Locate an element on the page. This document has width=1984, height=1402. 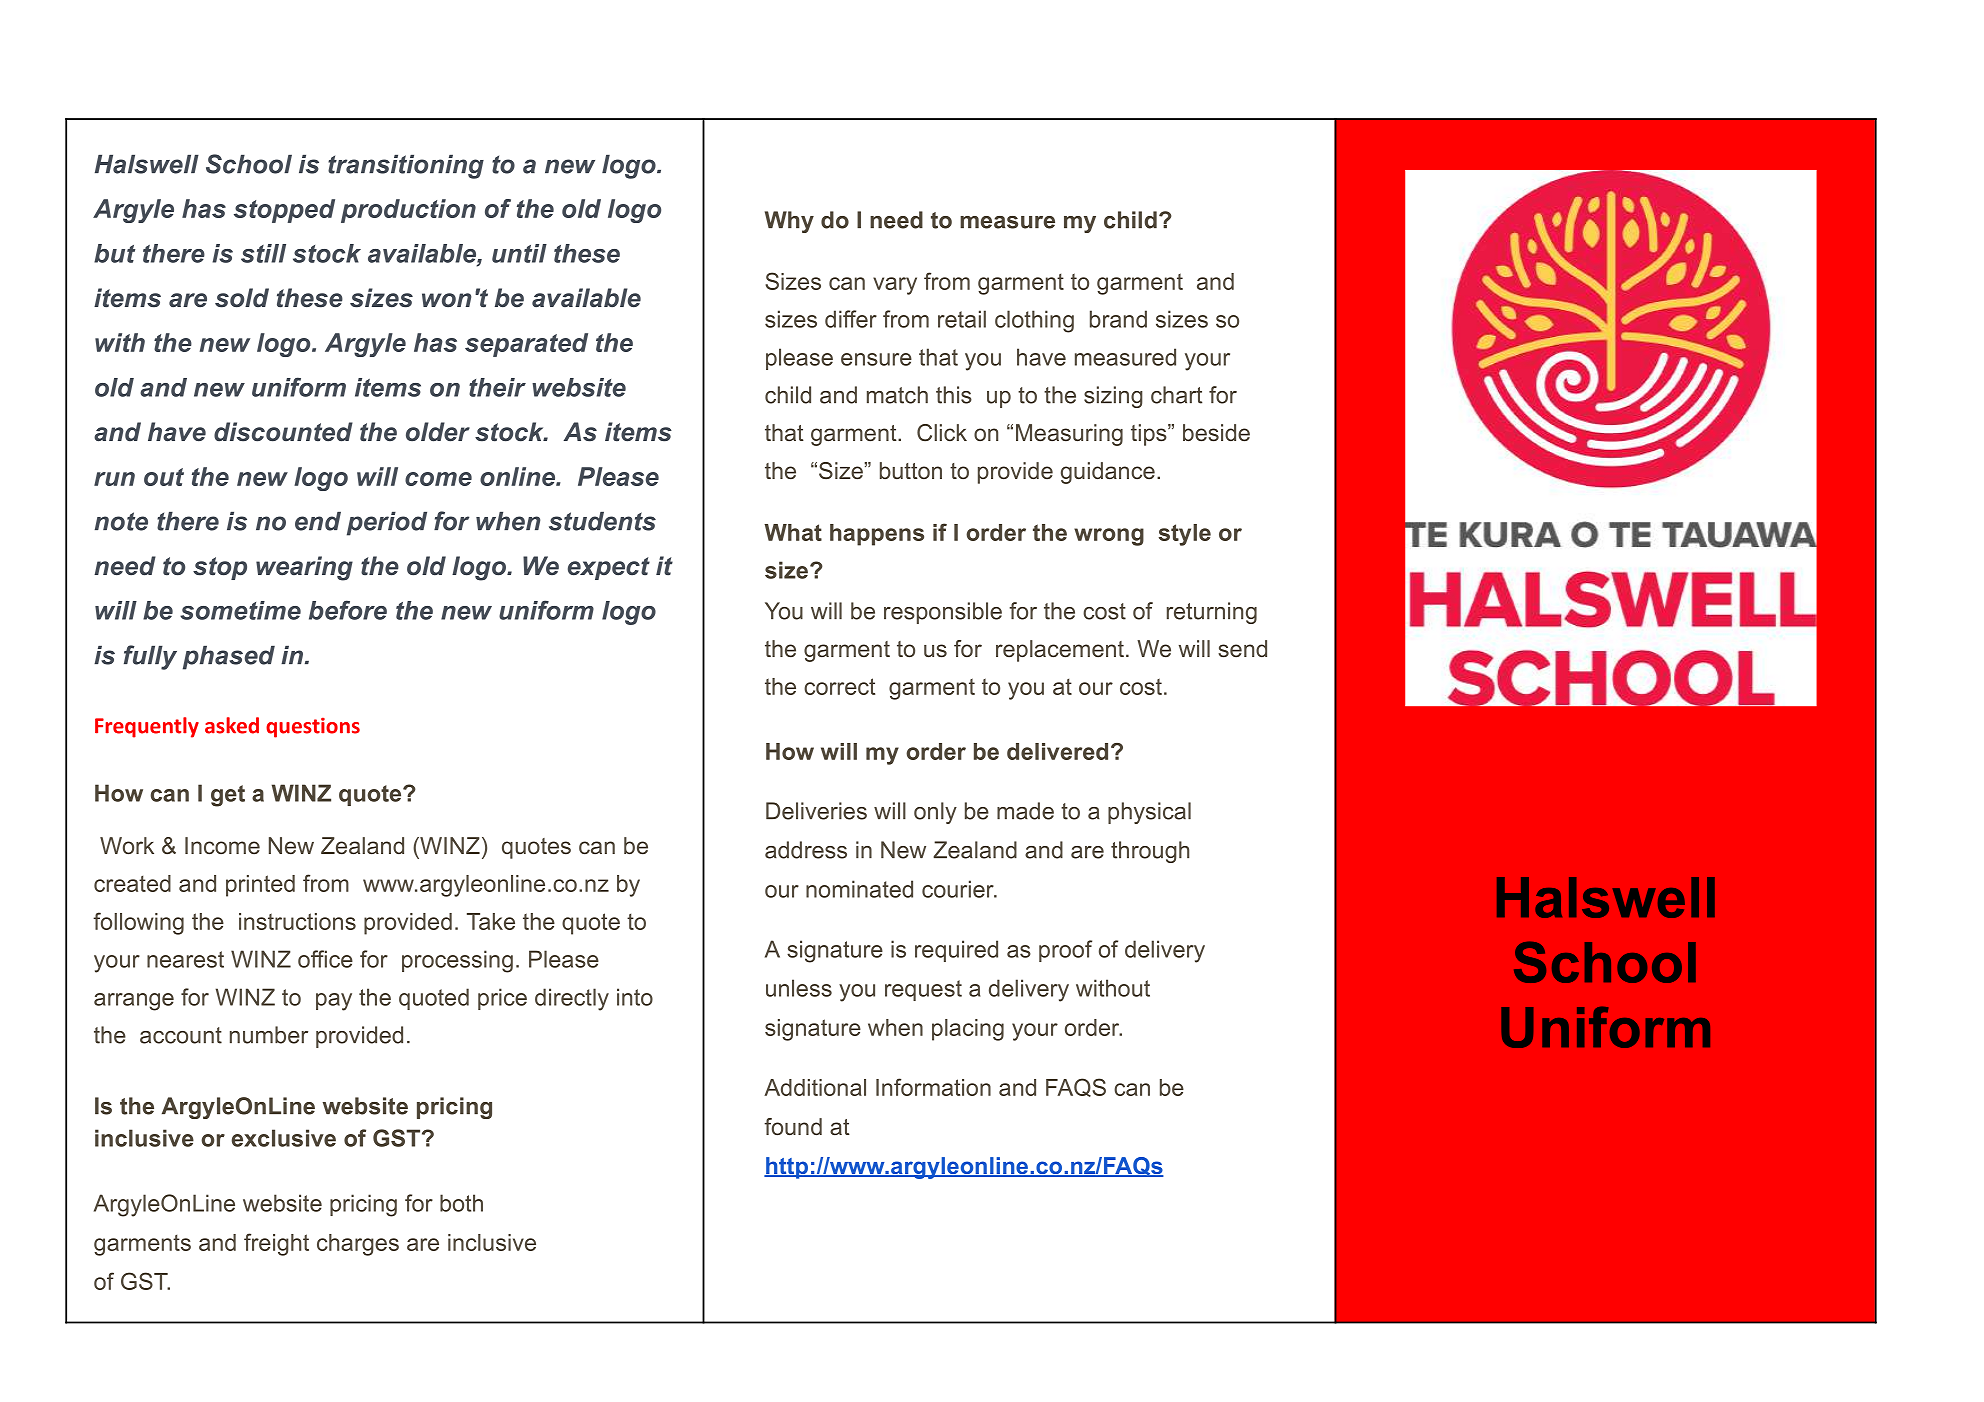
Information is located at coordinates (933, 1087).
